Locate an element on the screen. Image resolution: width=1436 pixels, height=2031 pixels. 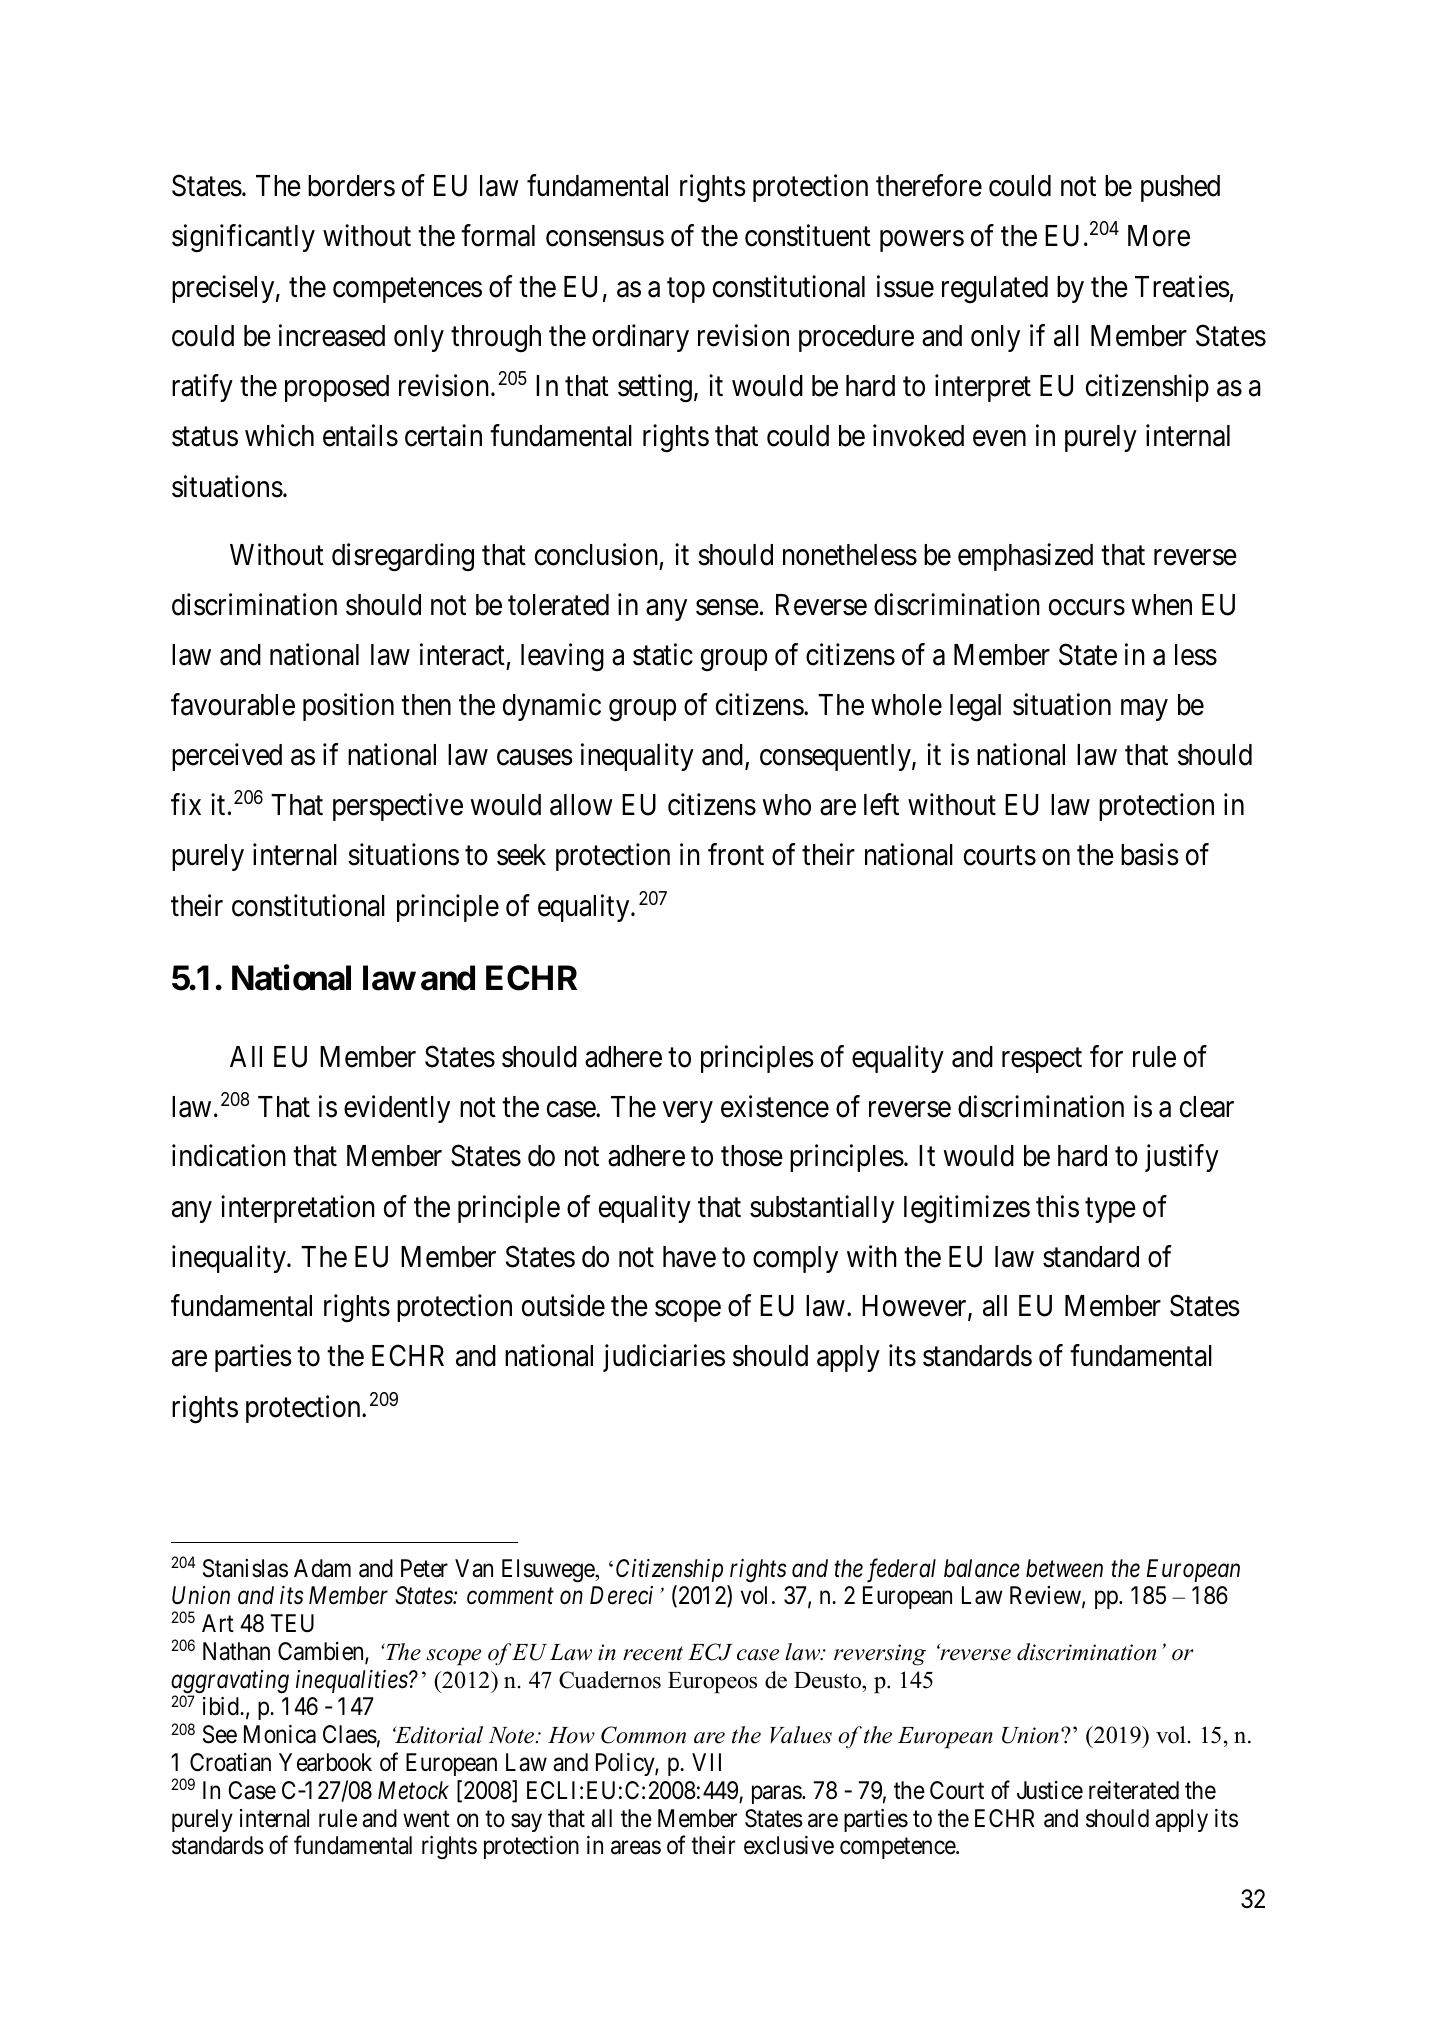
VII is located at coordinates (706, 1762).
